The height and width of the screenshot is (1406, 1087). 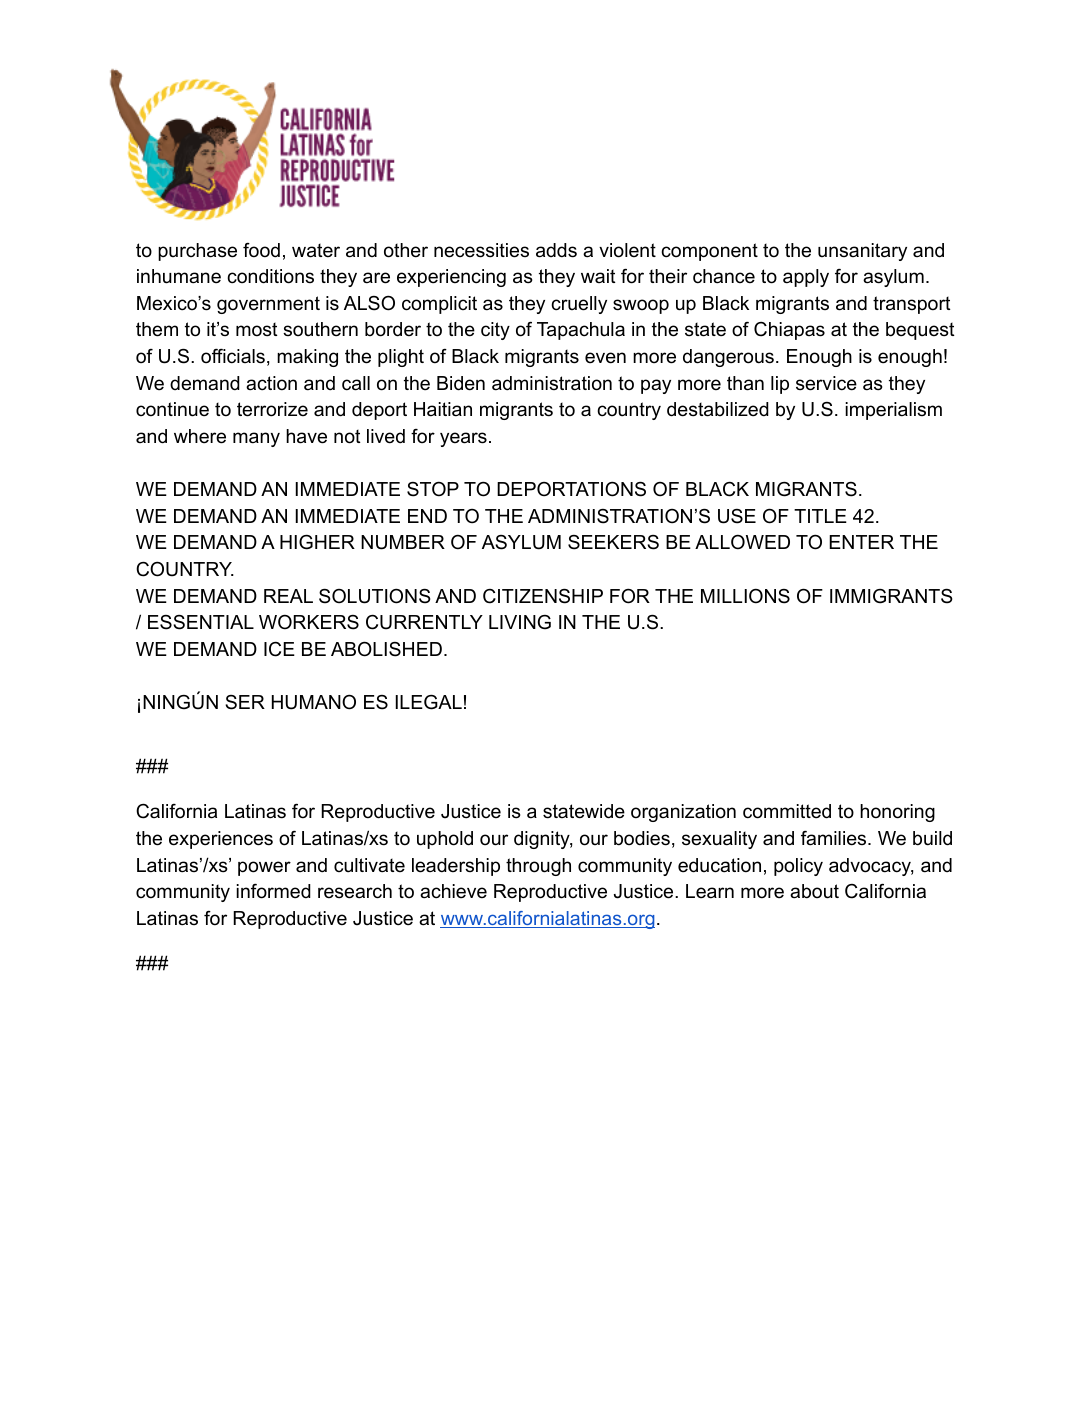 What do you see at coordinates (556, 250) in the screenshot?
I see `adds` at bounding box center [556, 250].
